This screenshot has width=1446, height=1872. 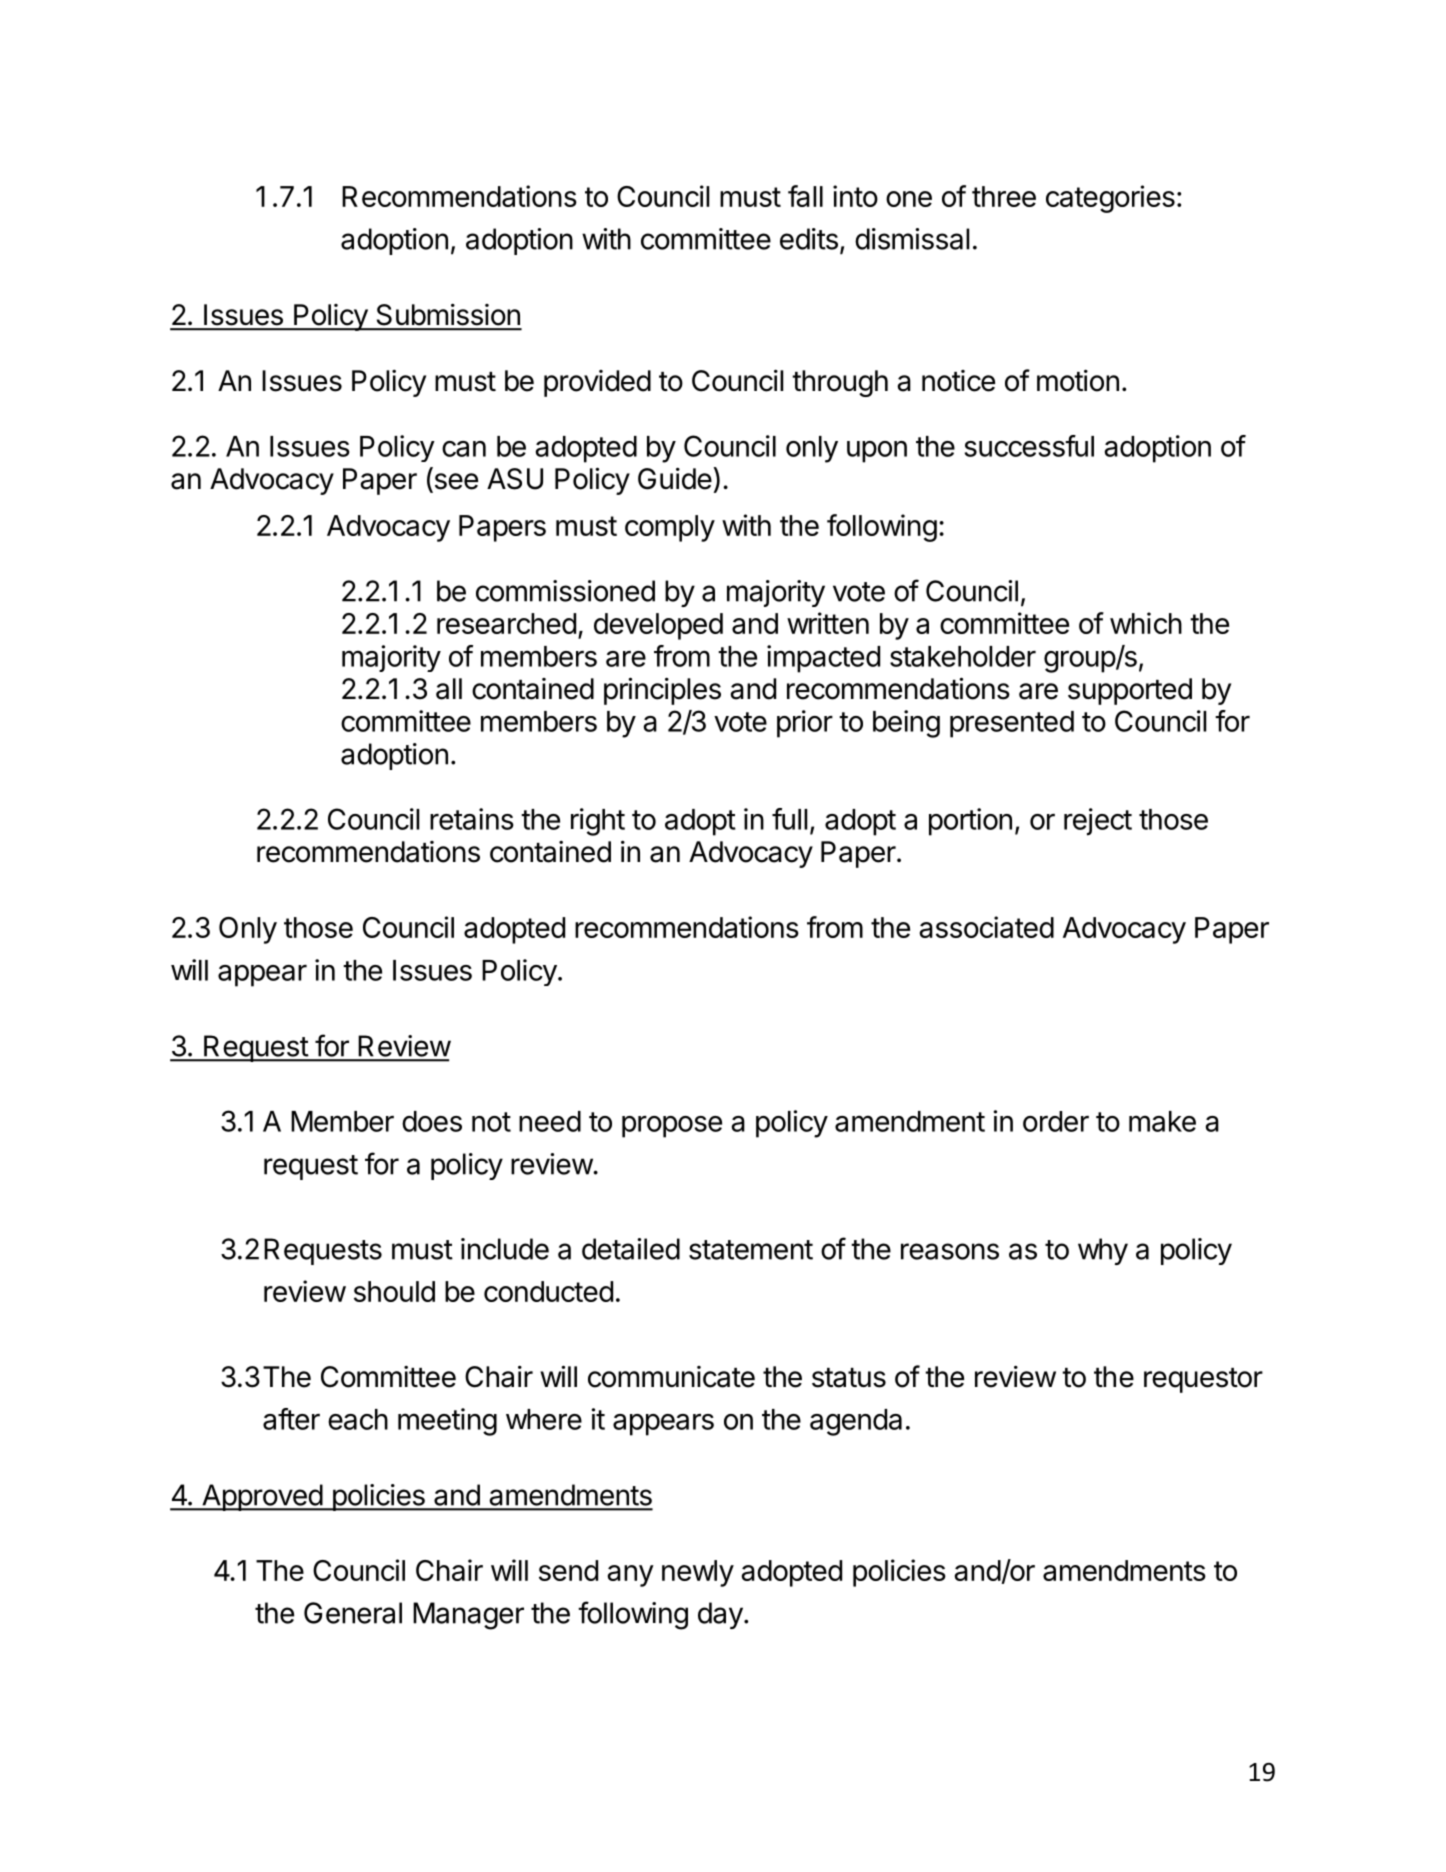 What do you see at coordinates (455, 482) in the screenshot?
I see `see` at bounding box center [455, 482].
